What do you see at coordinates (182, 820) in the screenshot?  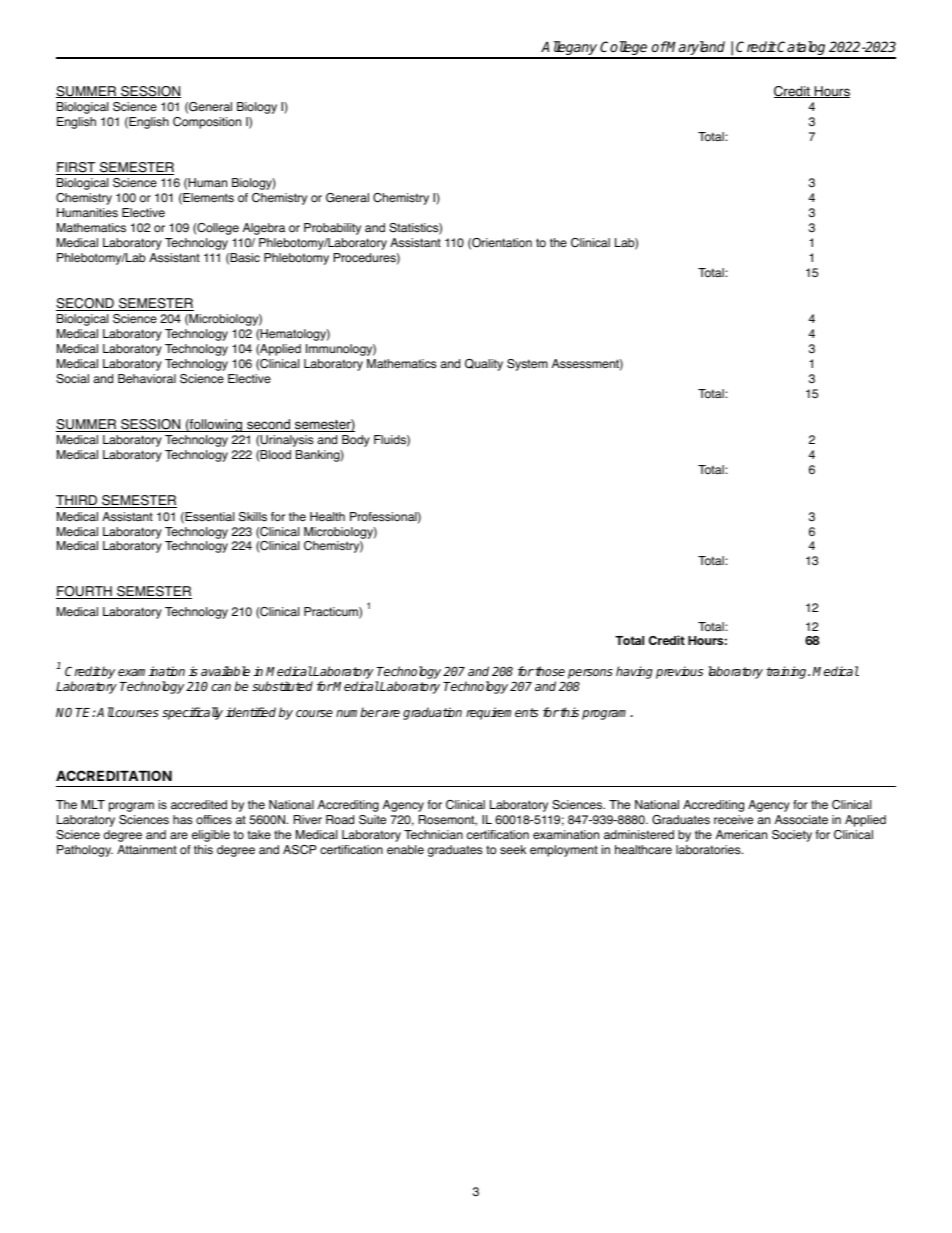 I see `has` at bounding box center [182, 820].
